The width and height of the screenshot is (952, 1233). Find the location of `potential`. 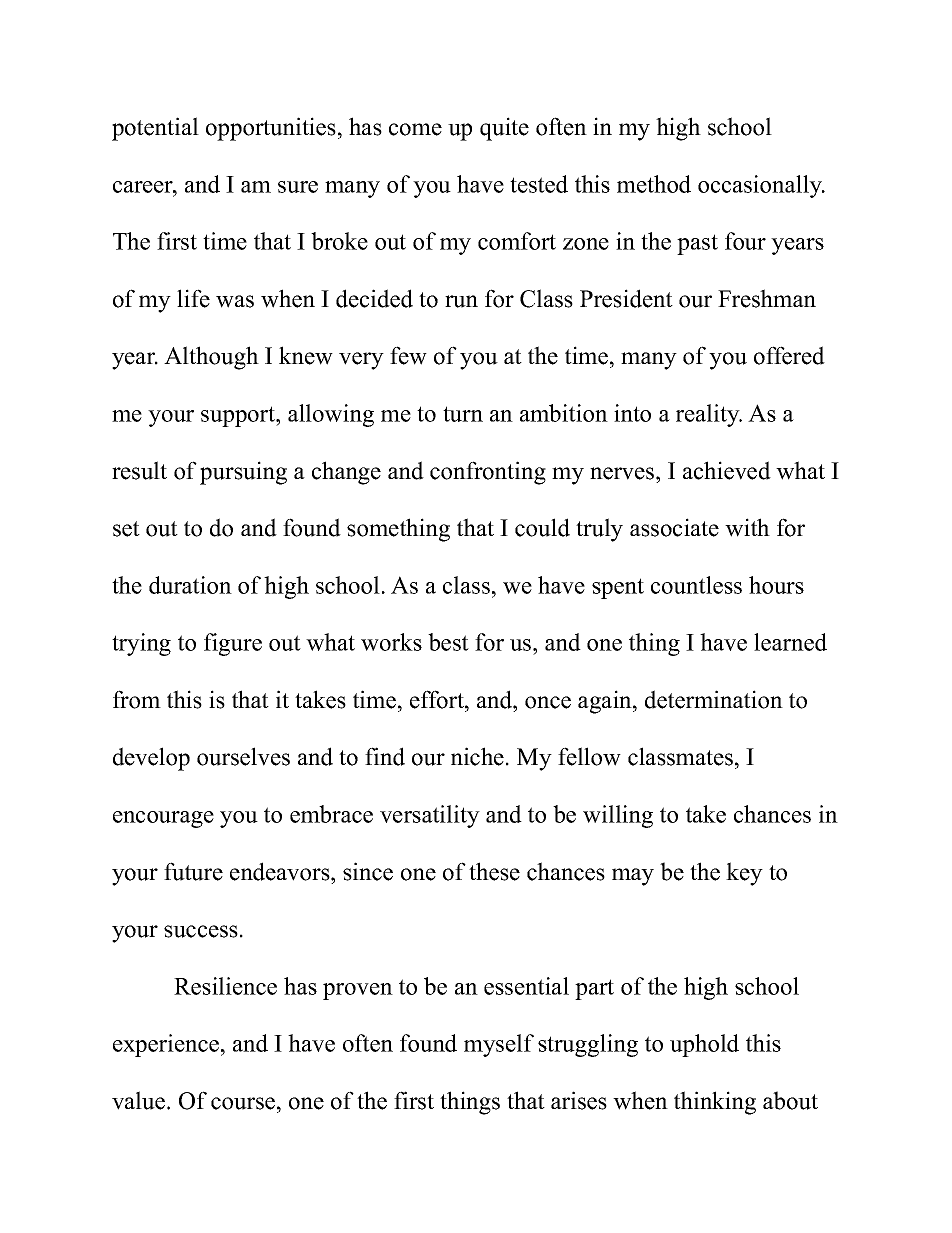

potential is located at coordinates (155, 129).
